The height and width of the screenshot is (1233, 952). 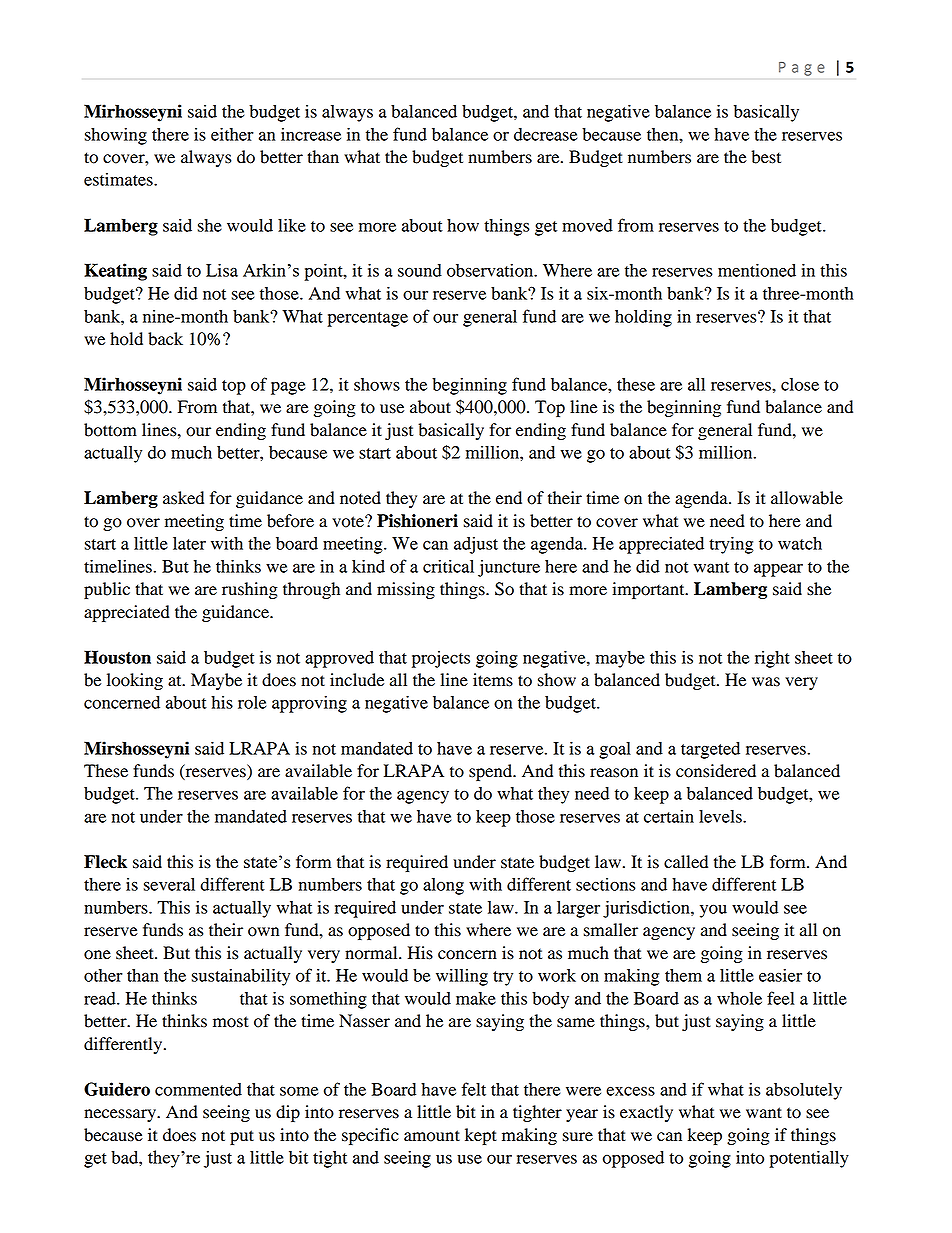 I want to click on percentage, so click(x=367, y=319).
